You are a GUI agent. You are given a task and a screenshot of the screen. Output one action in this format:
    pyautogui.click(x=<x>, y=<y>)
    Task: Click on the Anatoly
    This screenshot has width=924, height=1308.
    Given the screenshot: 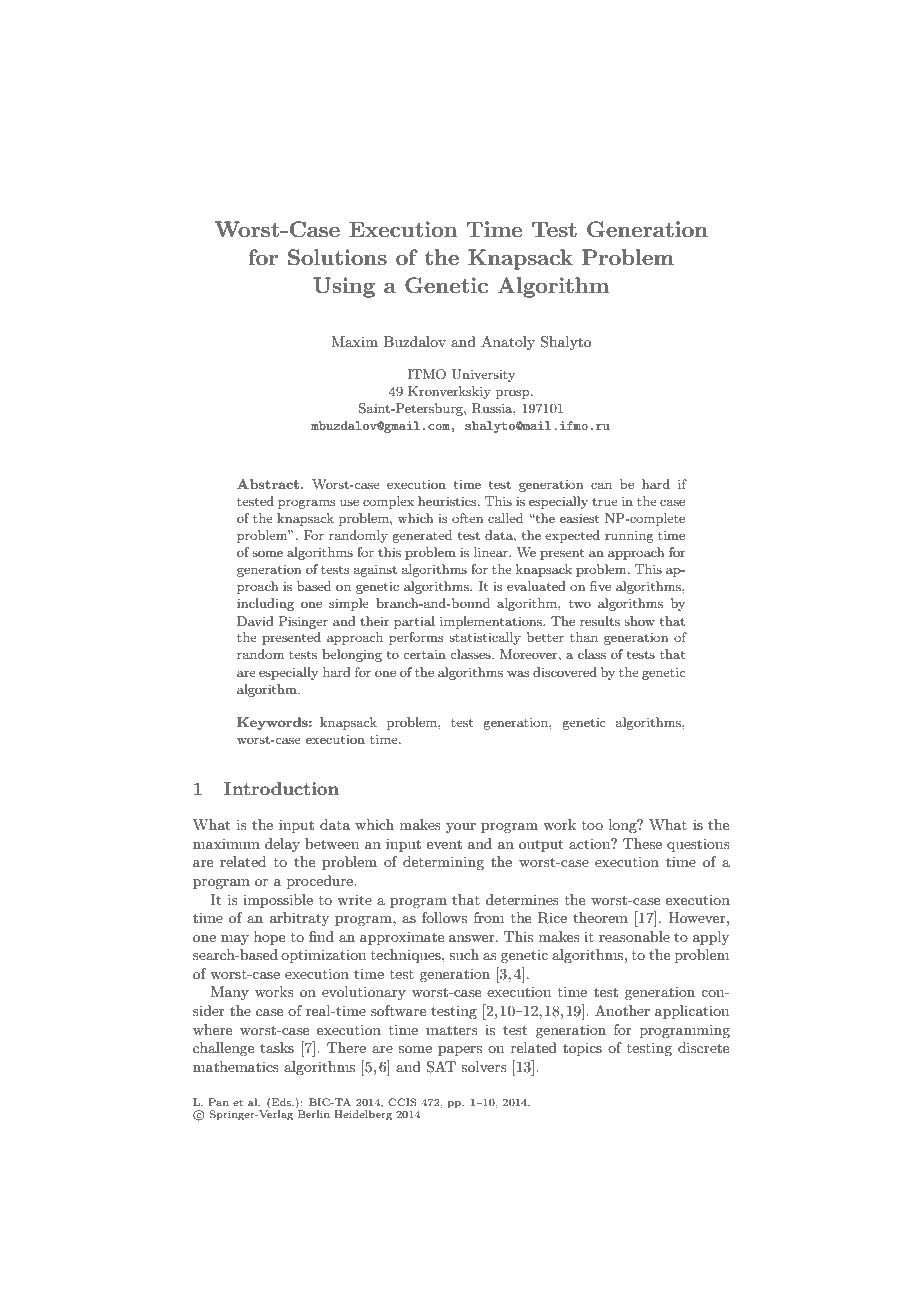 What is the action you would take?
    pyautogui.click(x=508, y=343)
